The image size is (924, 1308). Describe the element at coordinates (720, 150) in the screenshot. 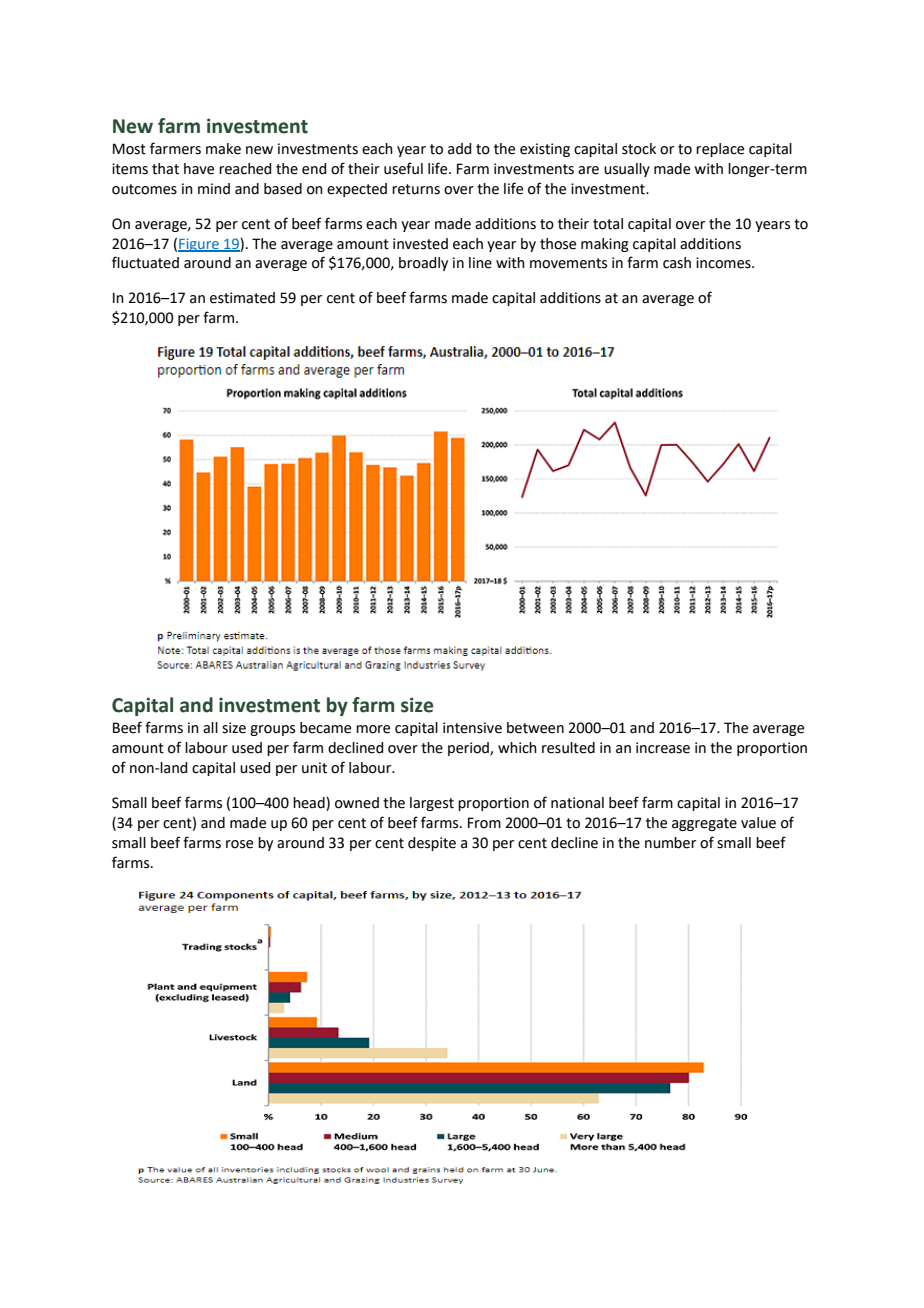

I see `replace` at that location.
